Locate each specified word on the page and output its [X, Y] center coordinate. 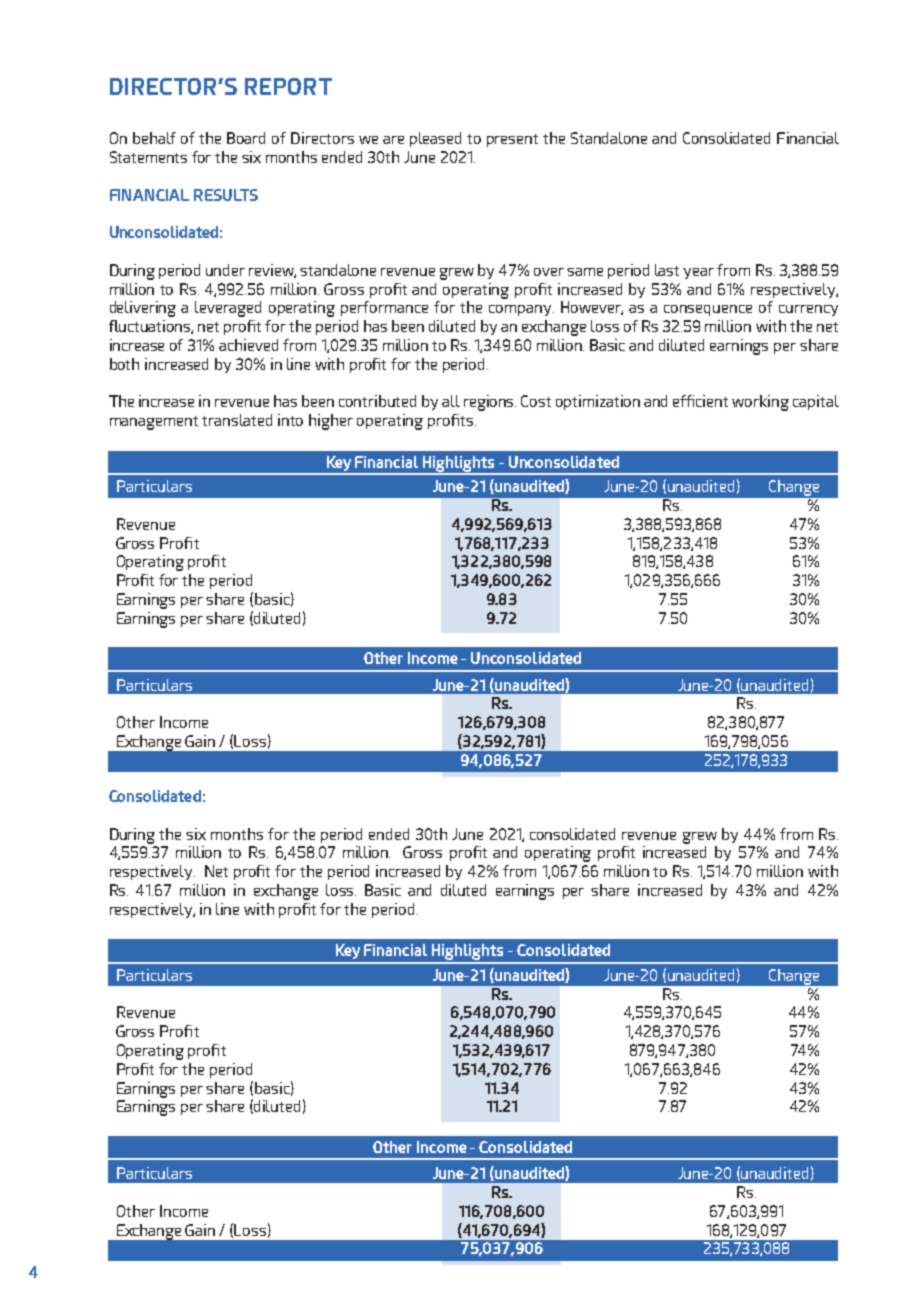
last [667, 270]
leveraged [228, 309]
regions [490, 403]
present [512, 140]
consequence [708, 310]
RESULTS [226, 195]
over [549, 272]
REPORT [288, 86]
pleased [435, 139]
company [521, 310]
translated [237, 420]
